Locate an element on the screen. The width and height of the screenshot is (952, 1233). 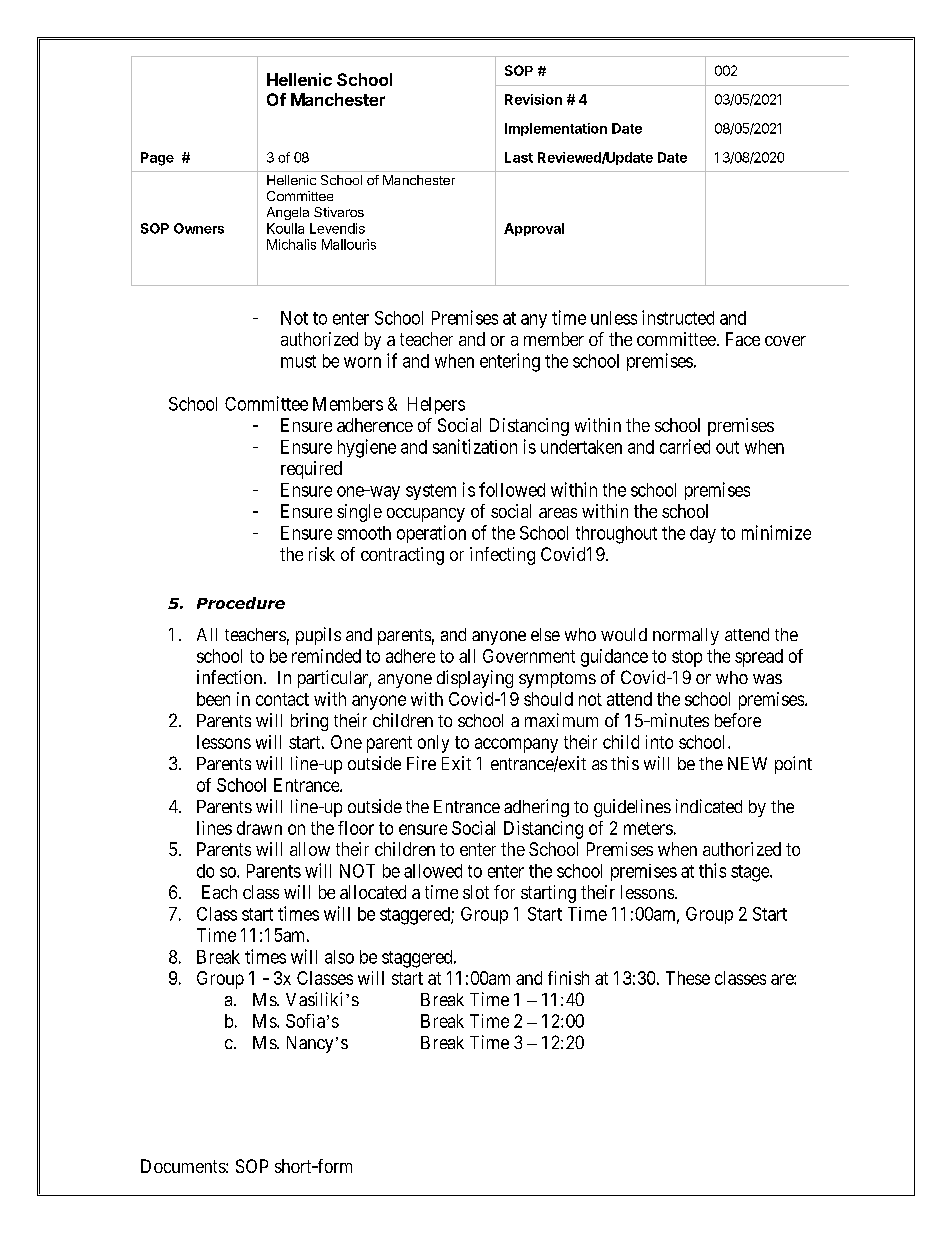
Implementation is located at coordinates (556, 129).
